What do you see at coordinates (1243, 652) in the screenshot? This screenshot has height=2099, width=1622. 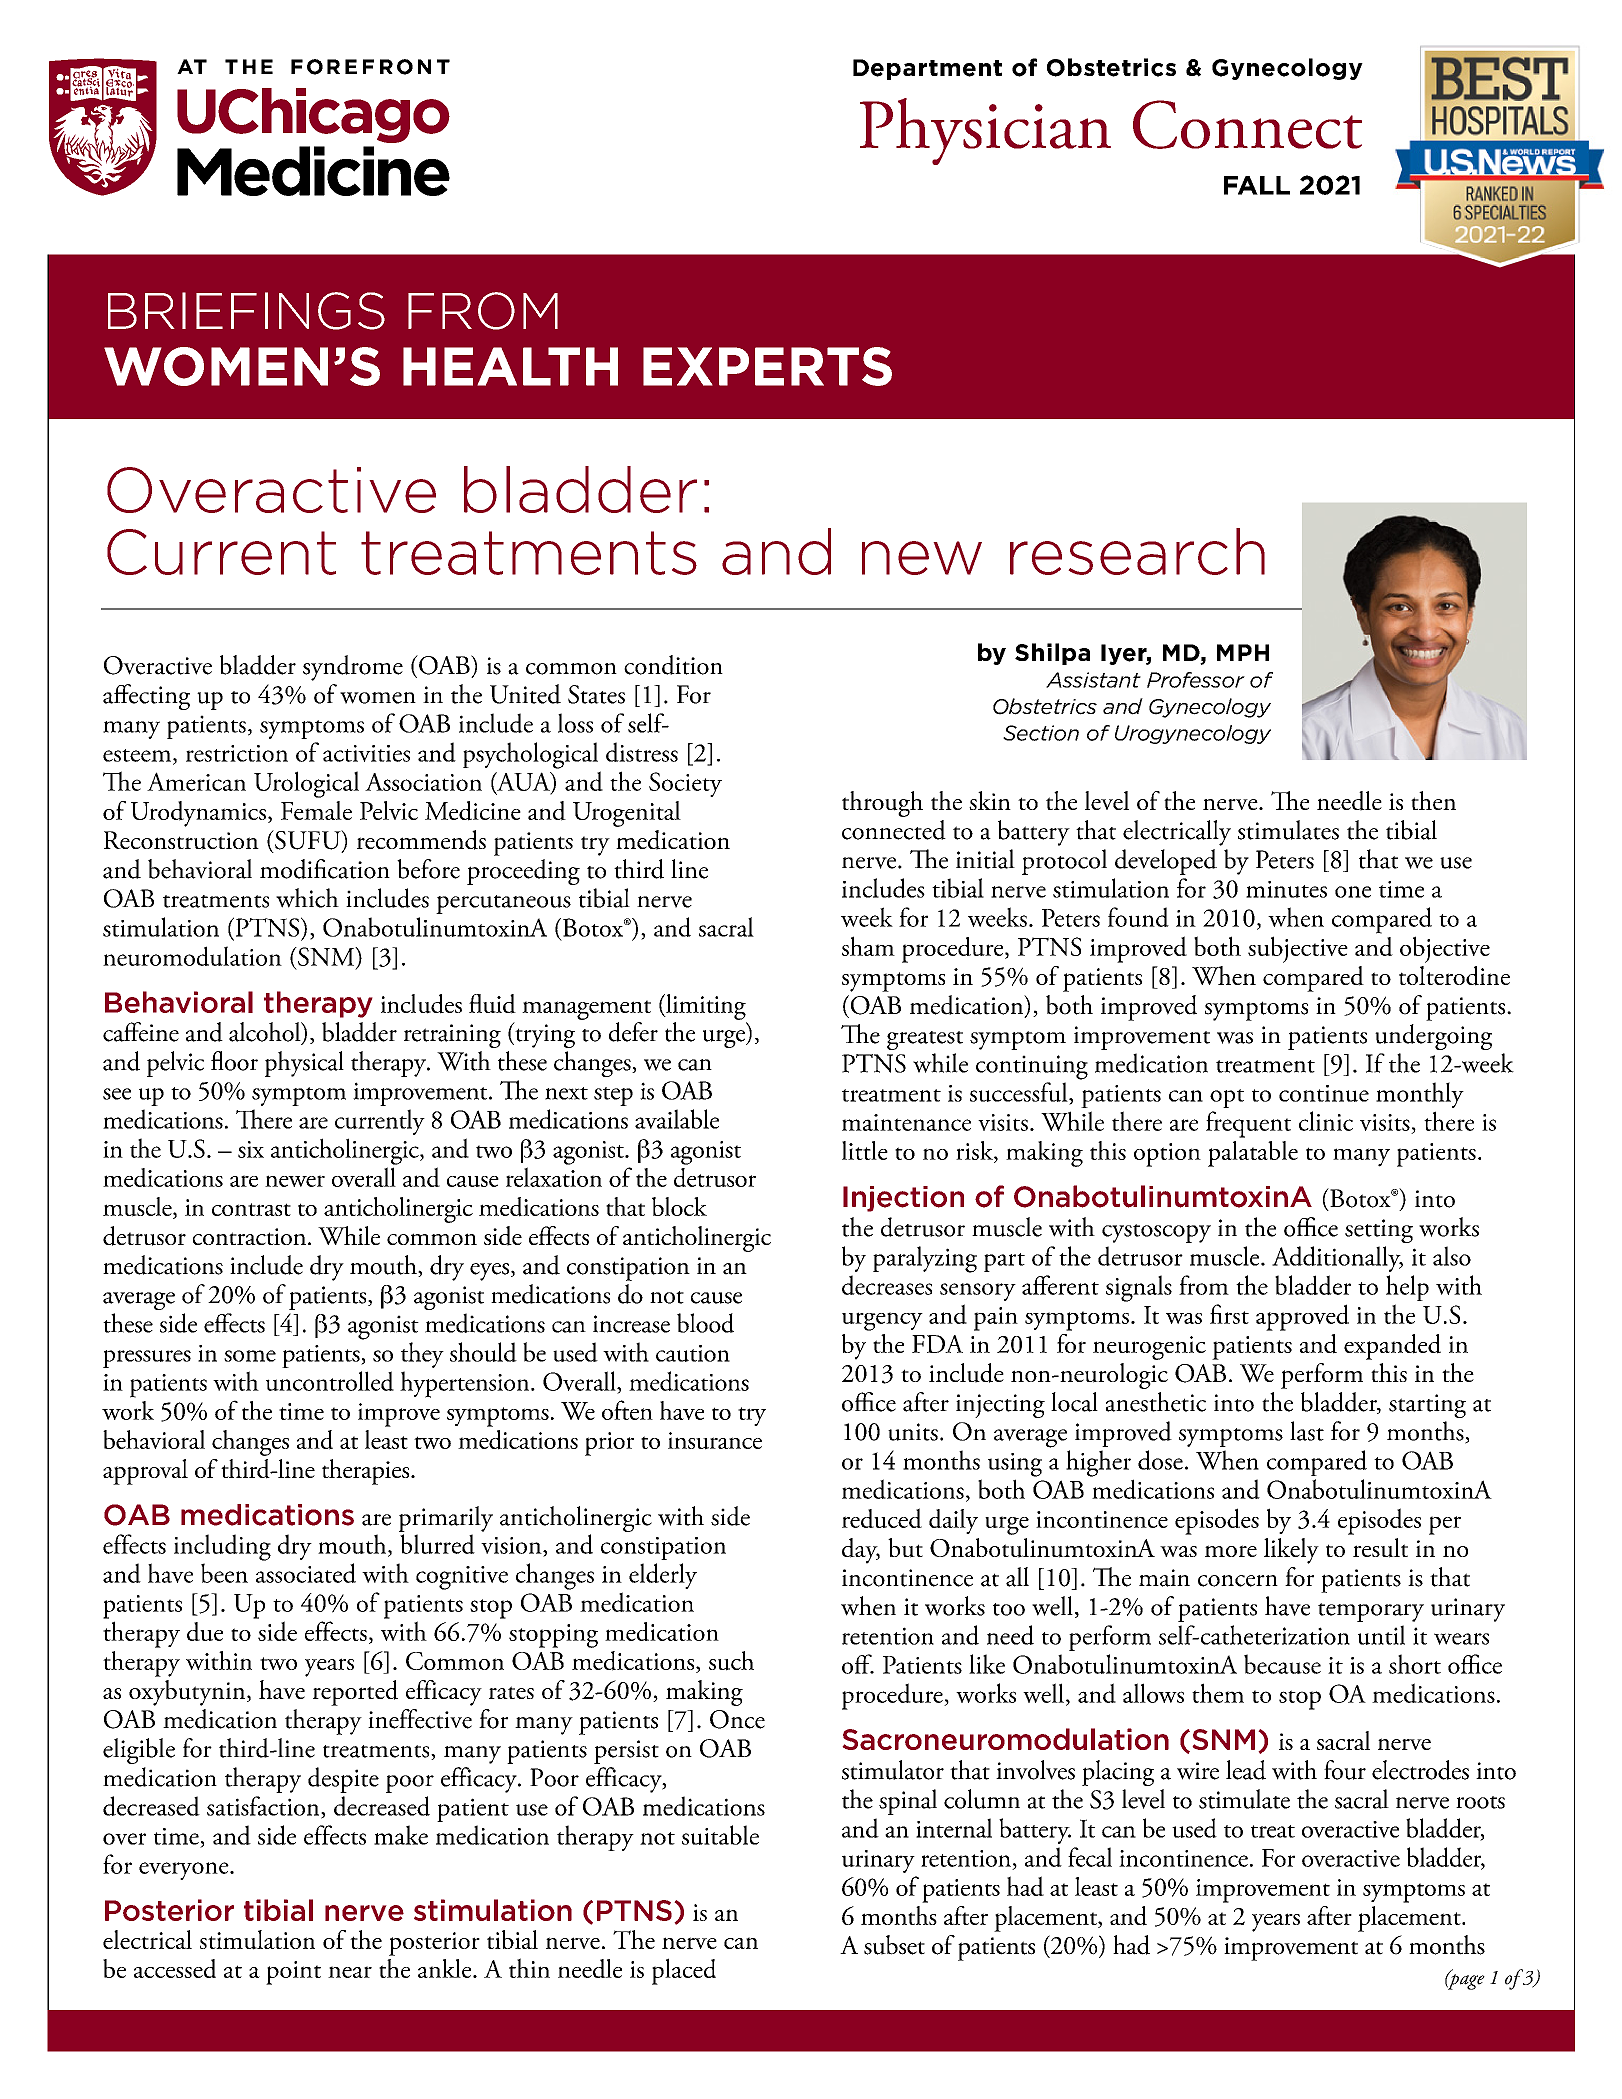 I see `MPH` at bounding box center [1243, 652].
